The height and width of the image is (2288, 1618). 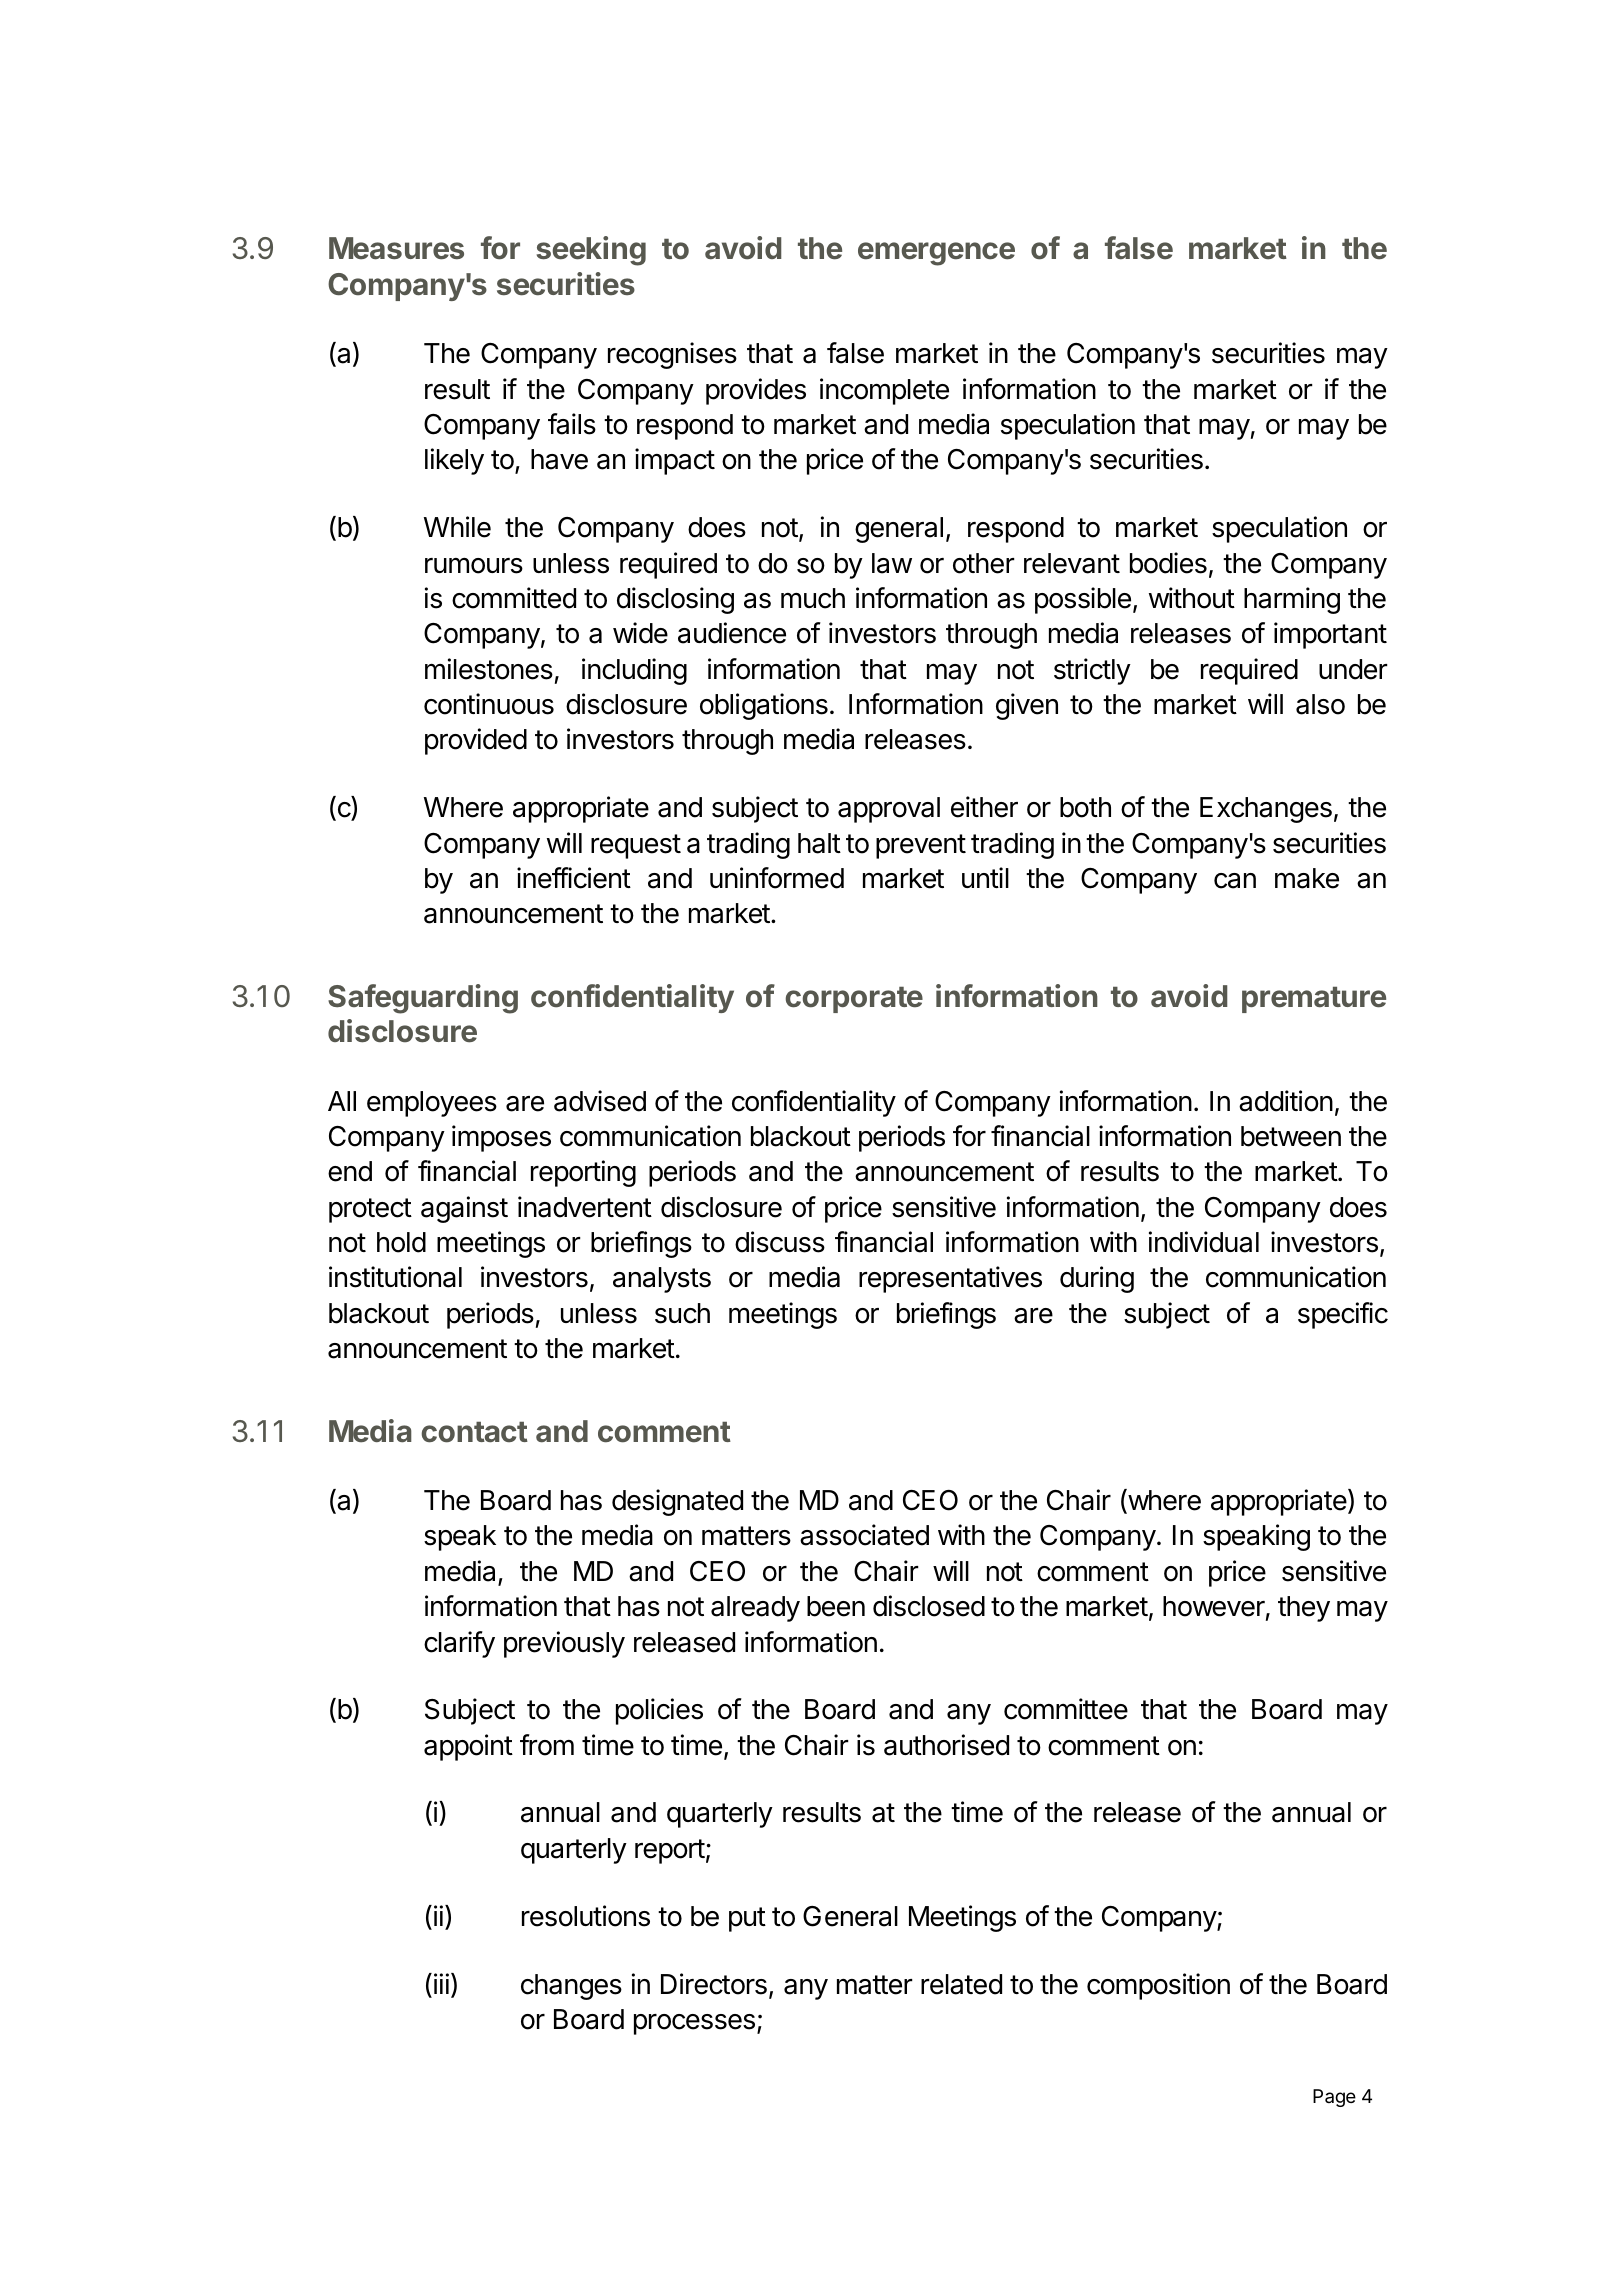 What do you see at coordinates (780, 1242) in the image?
I see `discuss` at bounding box center [780, 1242].
